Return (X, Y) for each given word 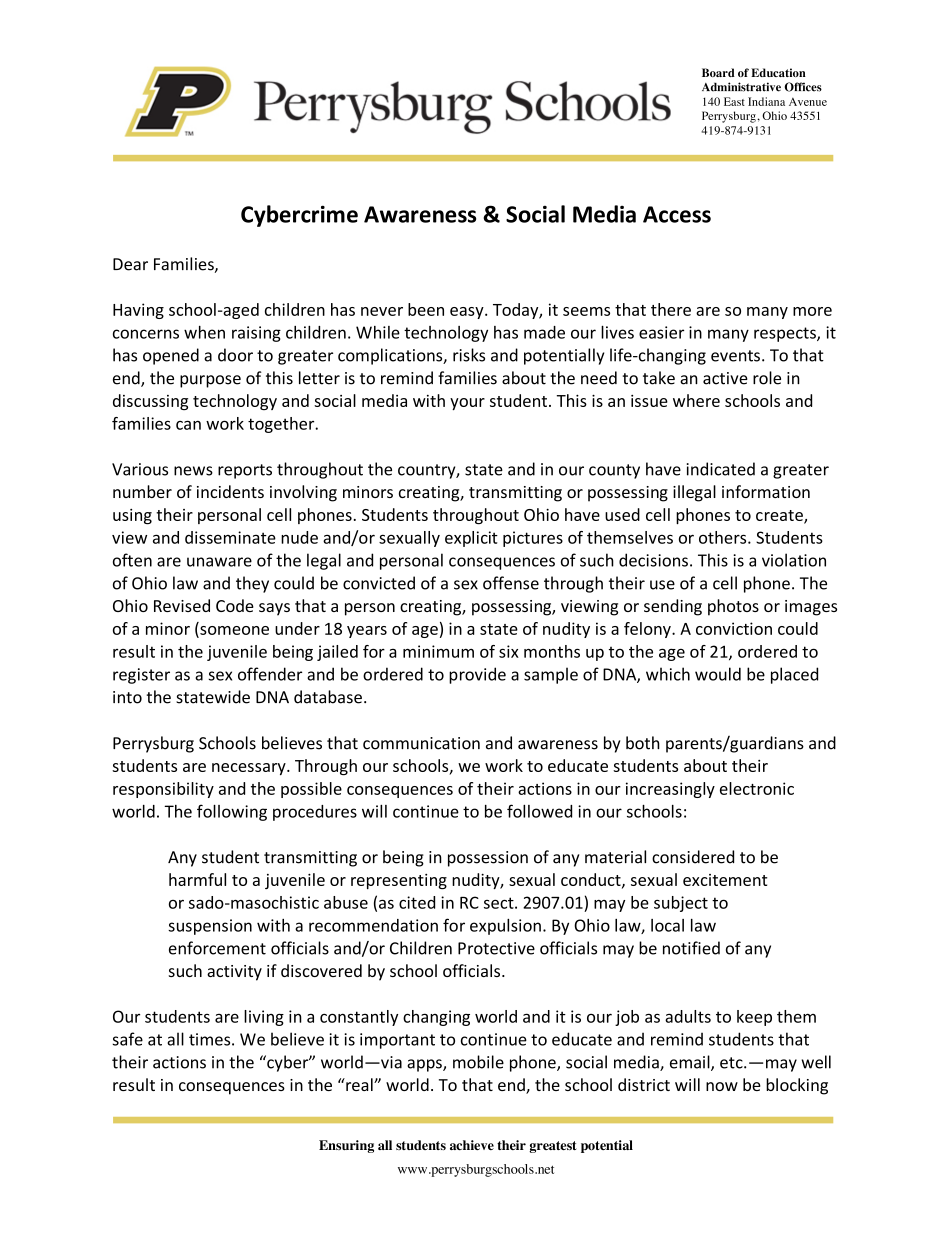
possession (488, 859)
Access (677, 214)
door (235, 355)
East (734, 101)
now (722, 1086)
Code (235, 605)
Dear (130, 264)
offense (511, 583)
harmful (197, 879)
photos (733, 607)
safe (127, 1039)
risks (469, 355)
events (735, 356)
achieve (472, 1145)
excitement (725, 880)
